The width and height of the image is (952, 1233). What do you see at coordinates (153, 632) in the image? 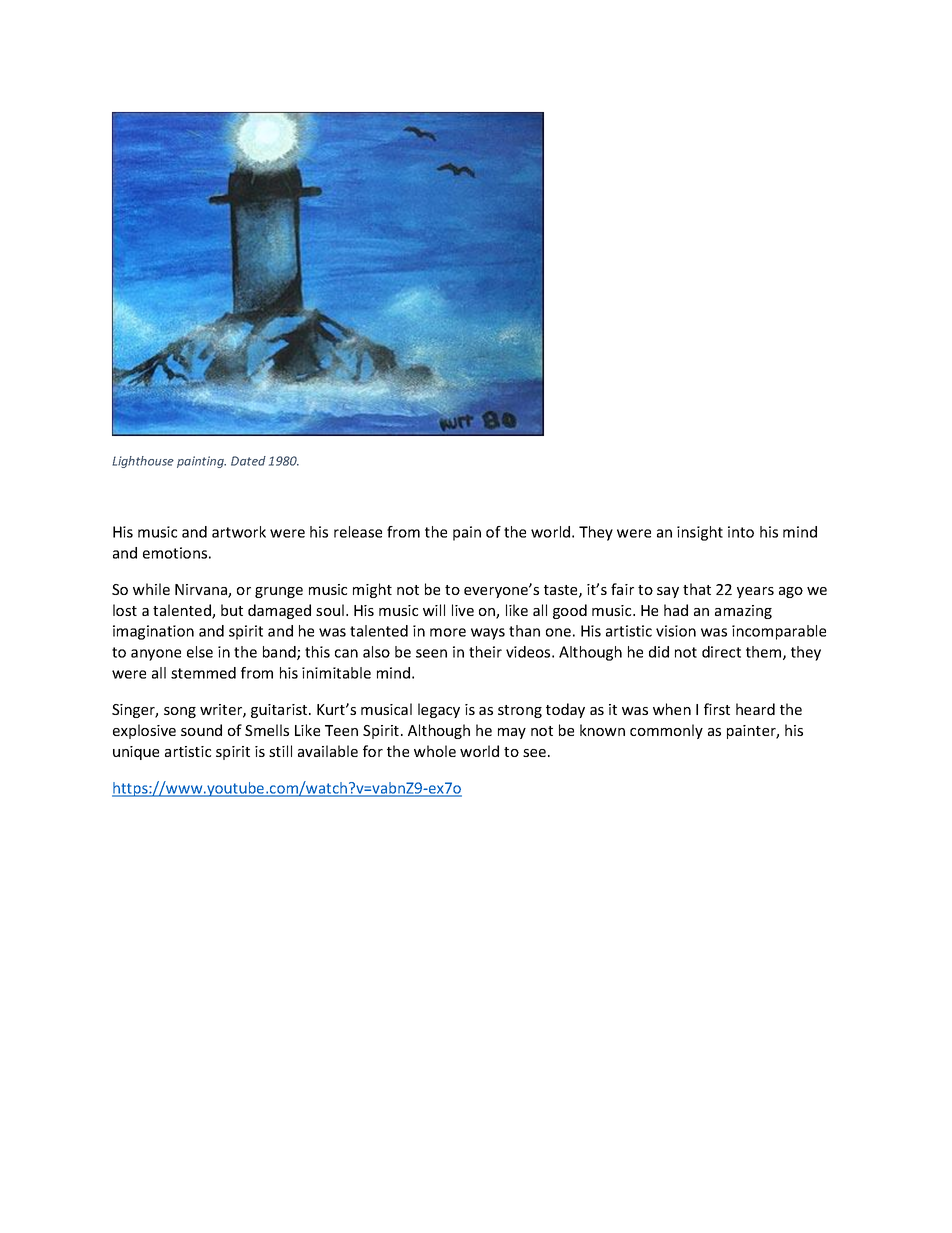
I see `imagination` at bounding box center [153, 632].
